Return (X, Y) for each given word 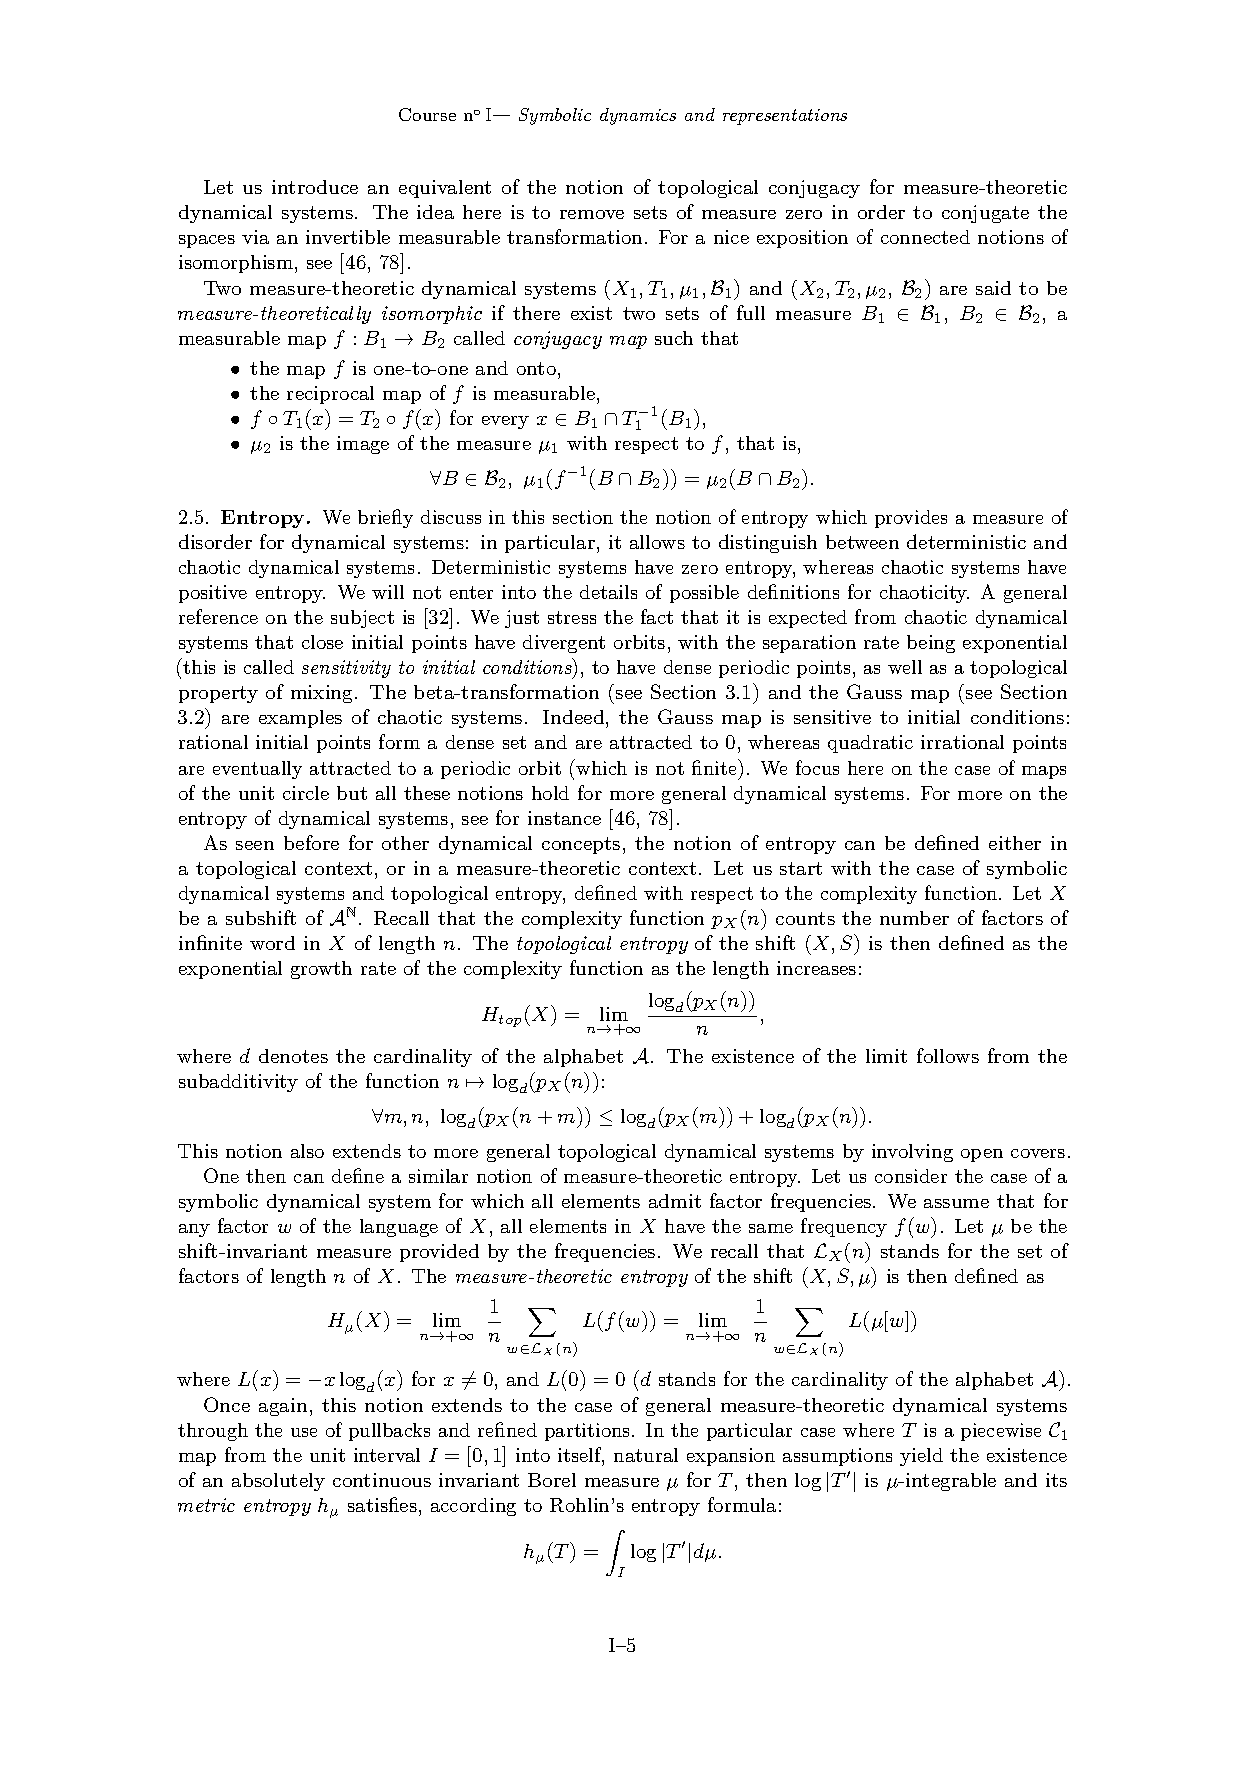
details (608, 592)
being (931, 644)
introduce (315, 187)
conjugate (985, 214)
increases (816, 968)
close (322, 642)
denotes (293, 1056)
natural (646, 1455)
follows (948, 1055)
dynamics (638, 116)
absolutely (278, 1482)
